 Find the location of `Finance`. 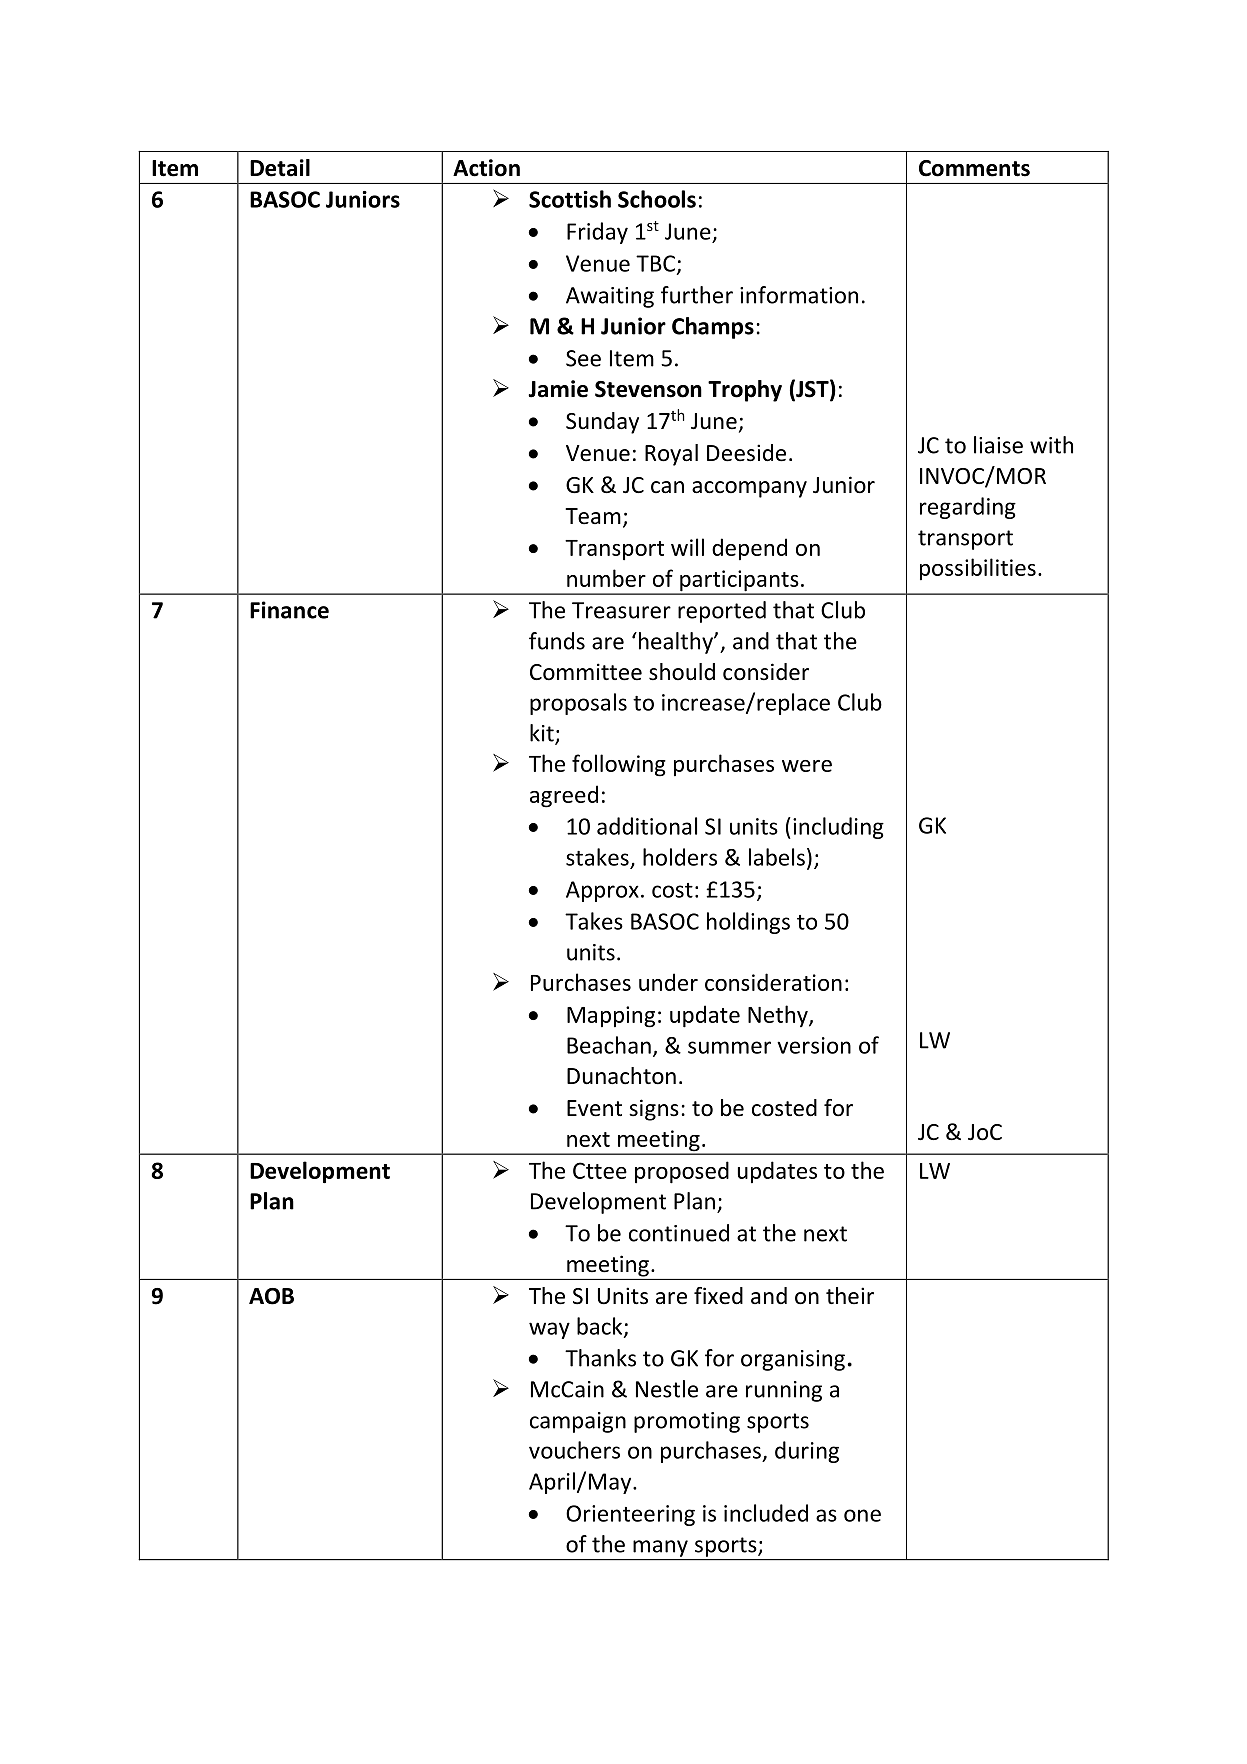

Finance is located at coordinates (289, 610).
